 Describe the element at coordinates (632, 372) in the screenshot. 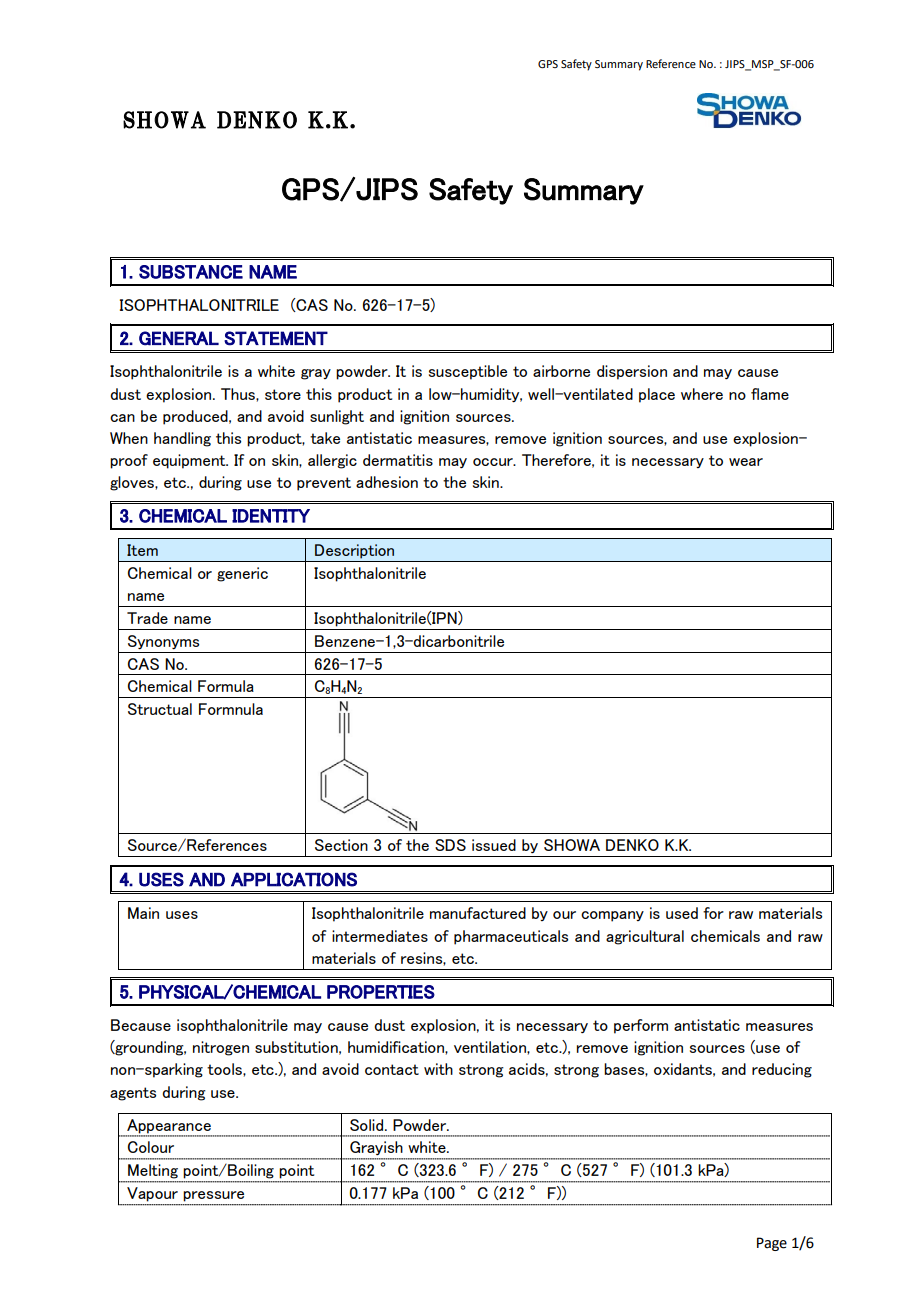

I see `dispersion` at that location.
